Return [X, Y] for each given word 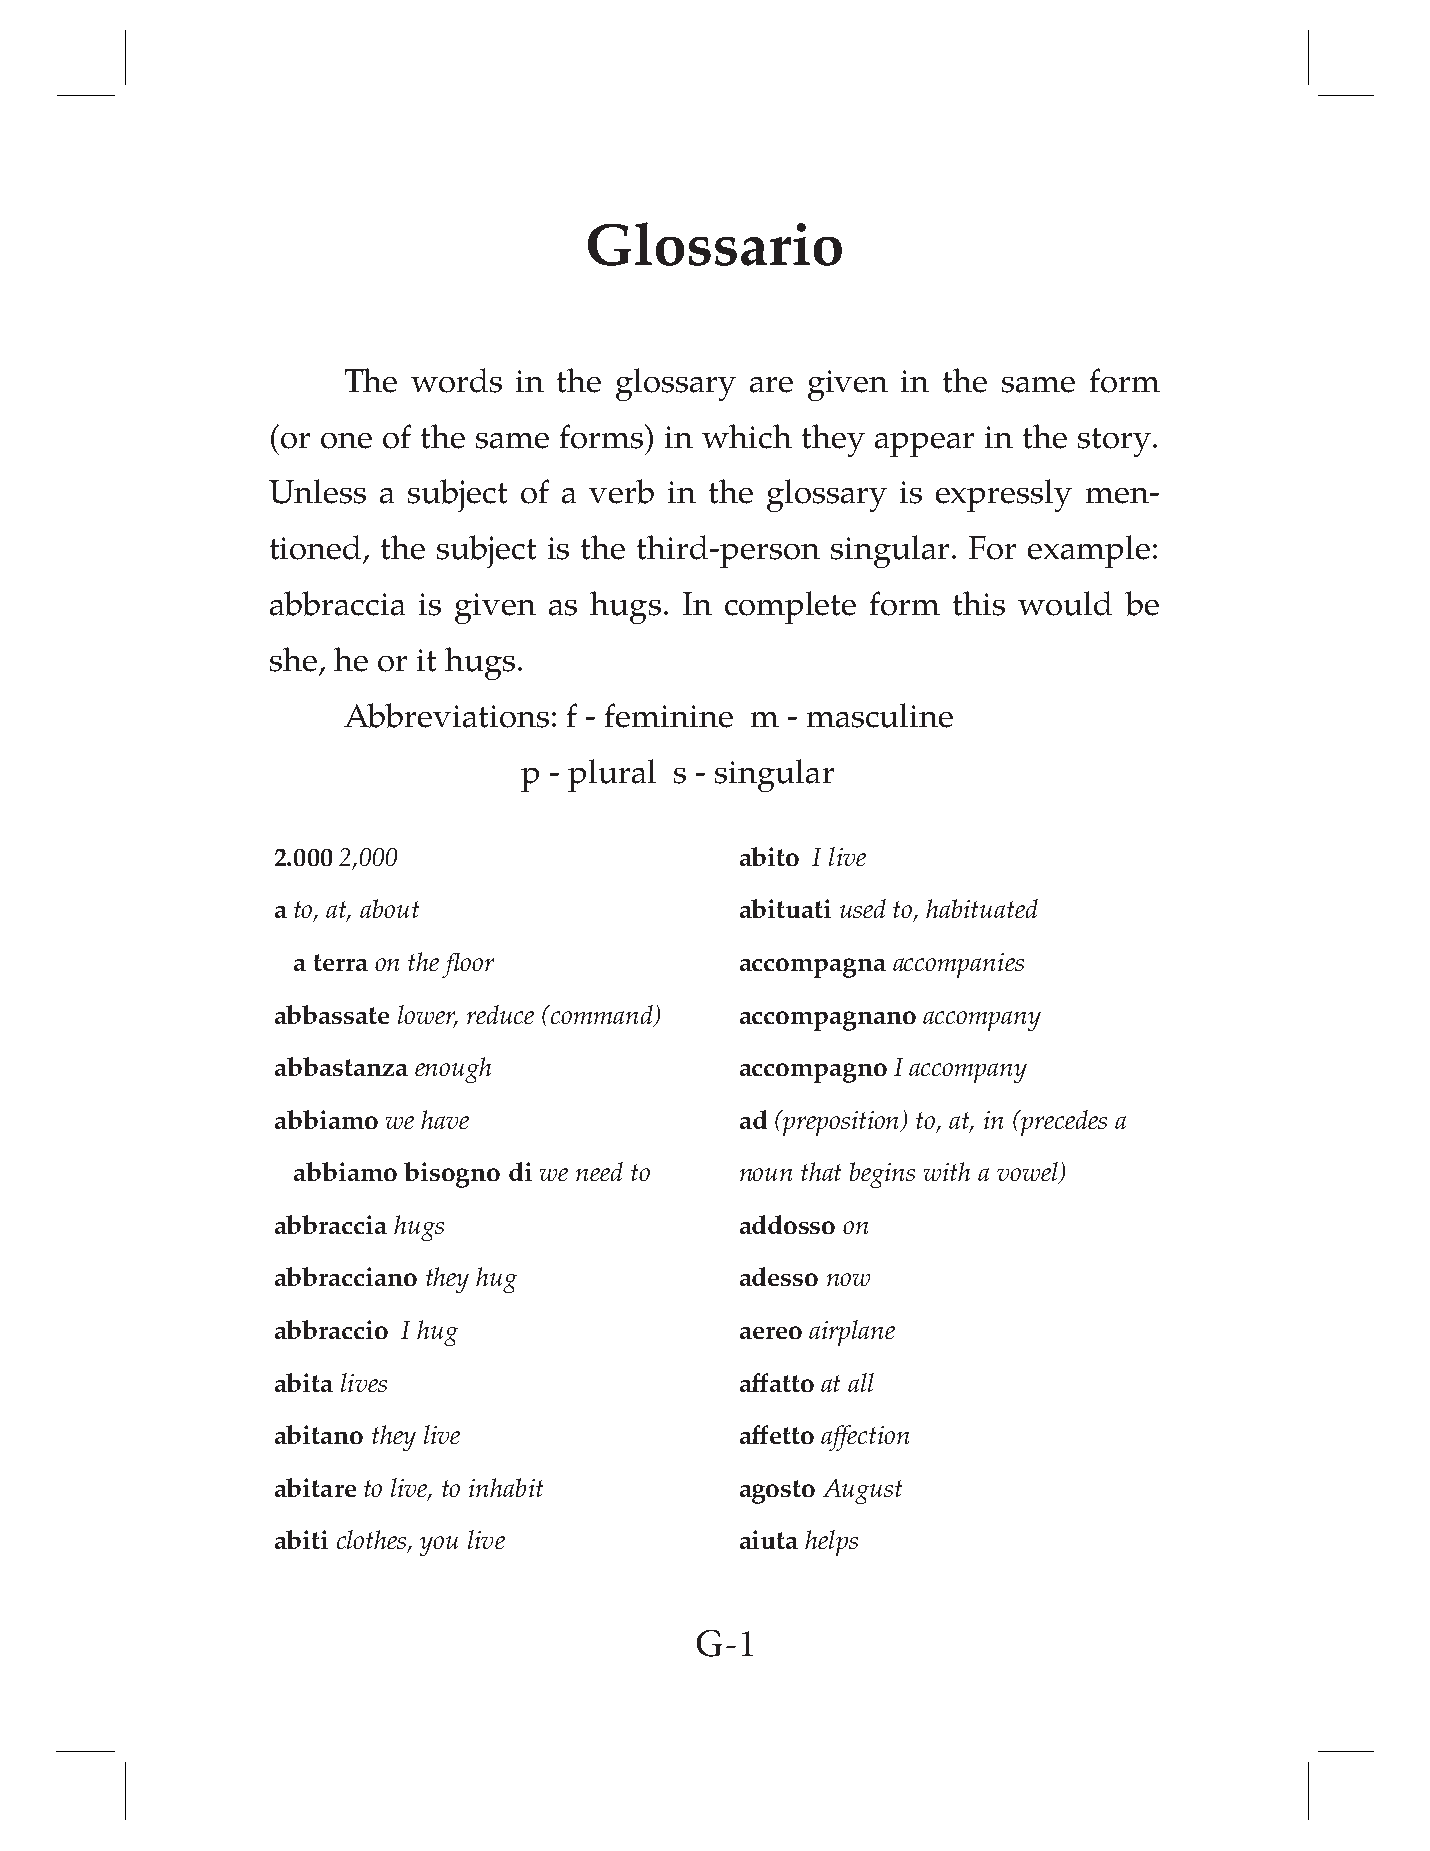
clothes [373, 1541]
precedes [1062, 1123]
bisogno [452, 1175]
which [747, 436]
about [389, 908]
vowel [1028, 1173]
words [456, 380]
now [848, 1279]
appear [924, 445]
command [602, 1015]
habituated [982, 908]
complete [790, 607]
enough [453, 1070]
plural [612, 775]
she [293, 659]
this [979, 603]
